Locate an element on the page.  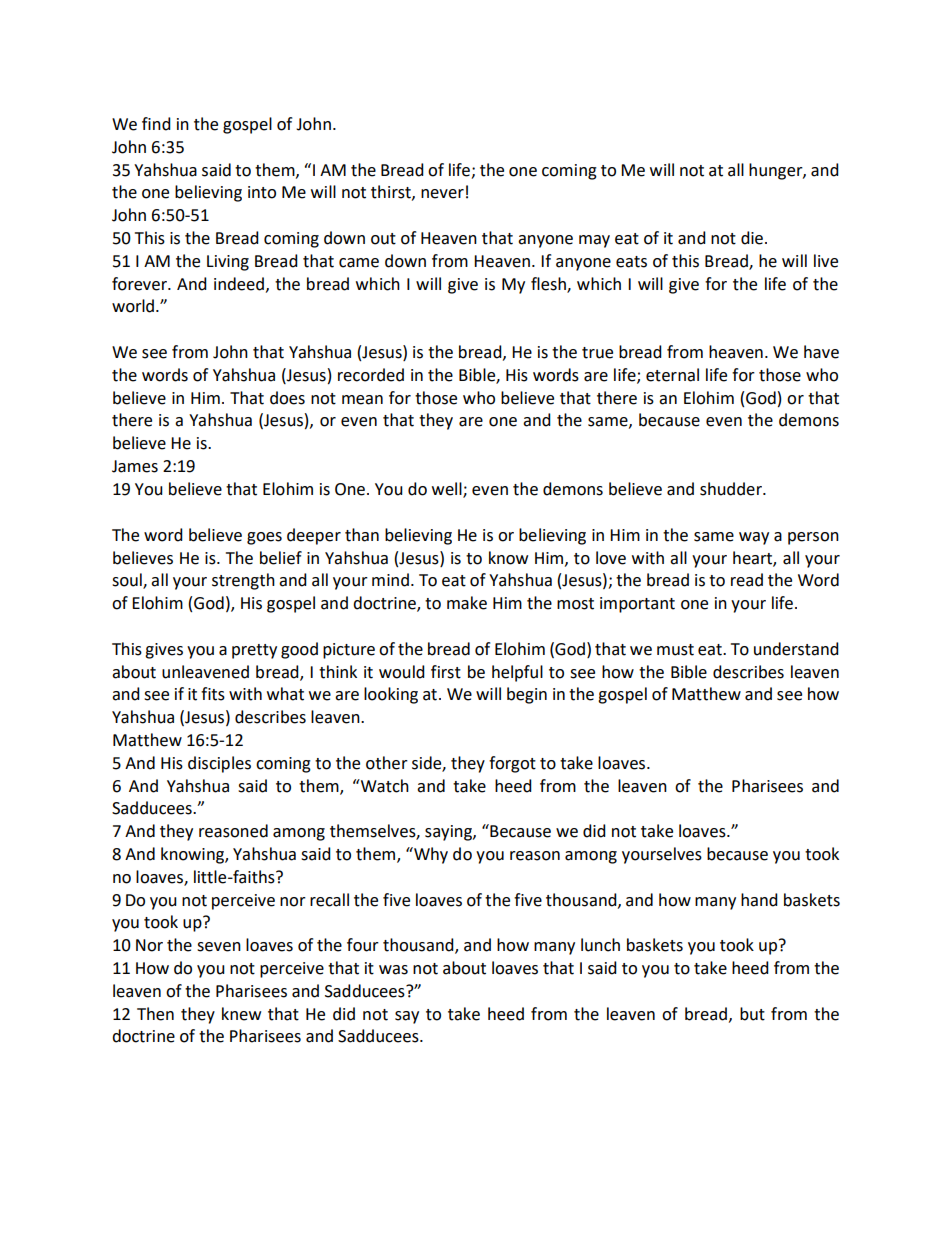
shudder is located at coordinates (732, 489).
